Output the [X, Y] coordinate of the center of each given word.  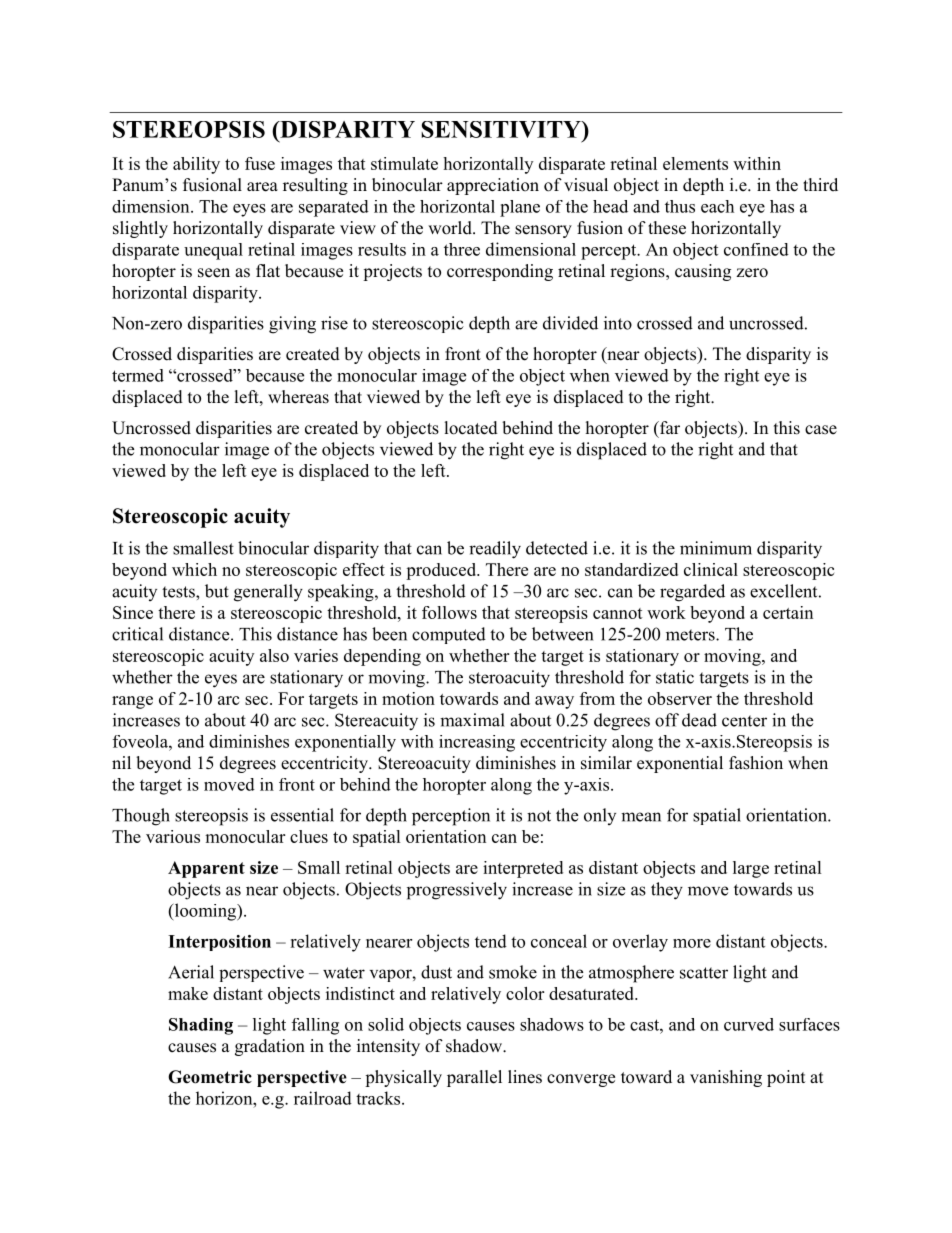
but [217, 591]
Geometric [210, 1077]
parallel [474, 1078]
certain [788, 612]
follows [449, 612]
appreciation [493, 186]
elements [695, 163]
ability [196, 165]
